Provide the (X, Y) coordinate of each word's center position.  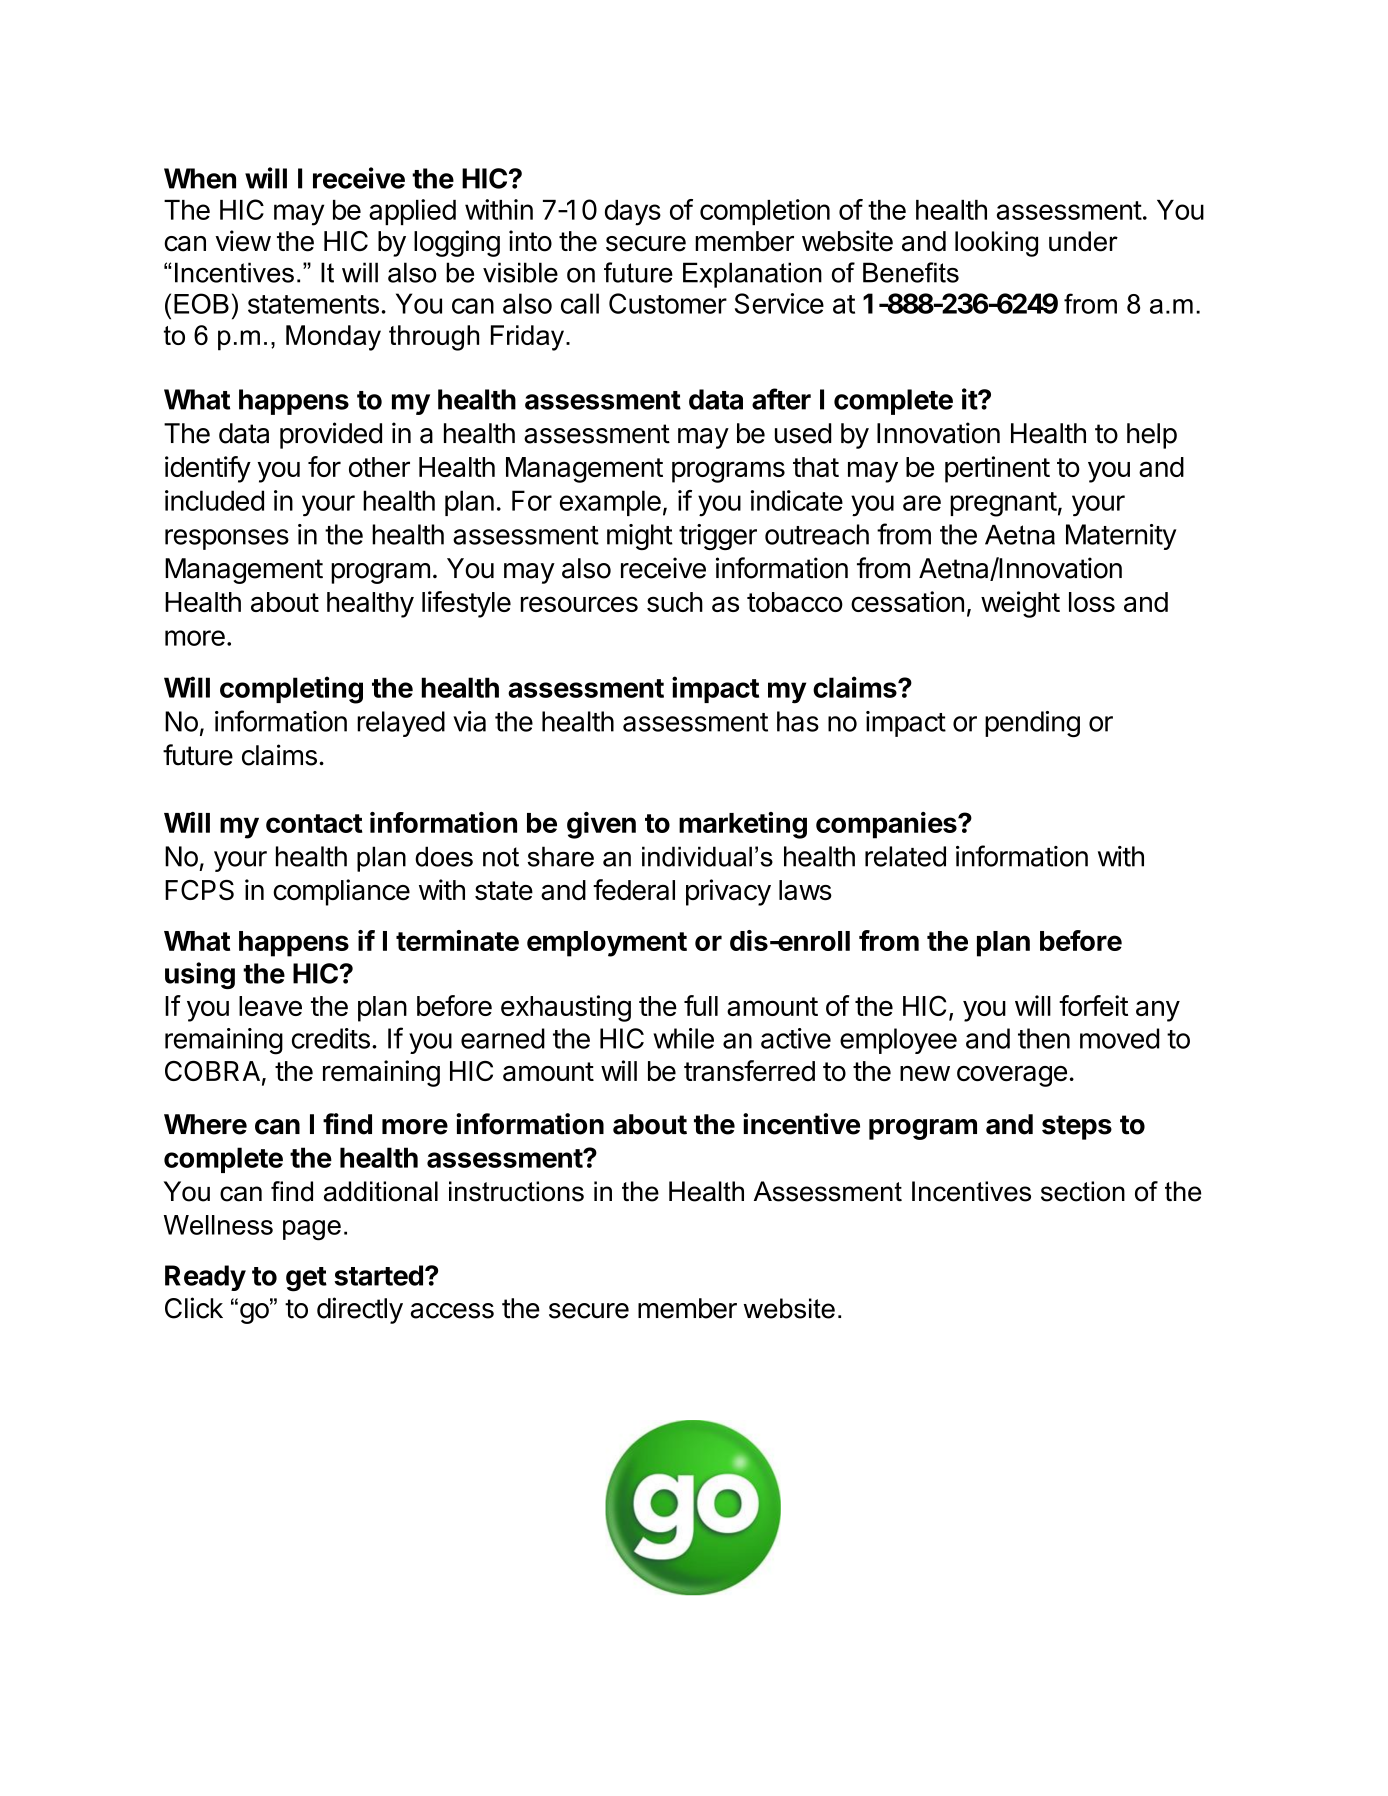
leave (270, 1006)
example (610, 503)
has (798, 721)
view (243, 241)
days (633, 213)
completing (291, 690)
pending (1032, 724)
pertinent (997, 469)
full (701, 1005)
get (306, 1279)
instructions (516, 1191)
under (1083, 241)
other (379, 467)
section (1083, 1191)
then (1044, 1038)
